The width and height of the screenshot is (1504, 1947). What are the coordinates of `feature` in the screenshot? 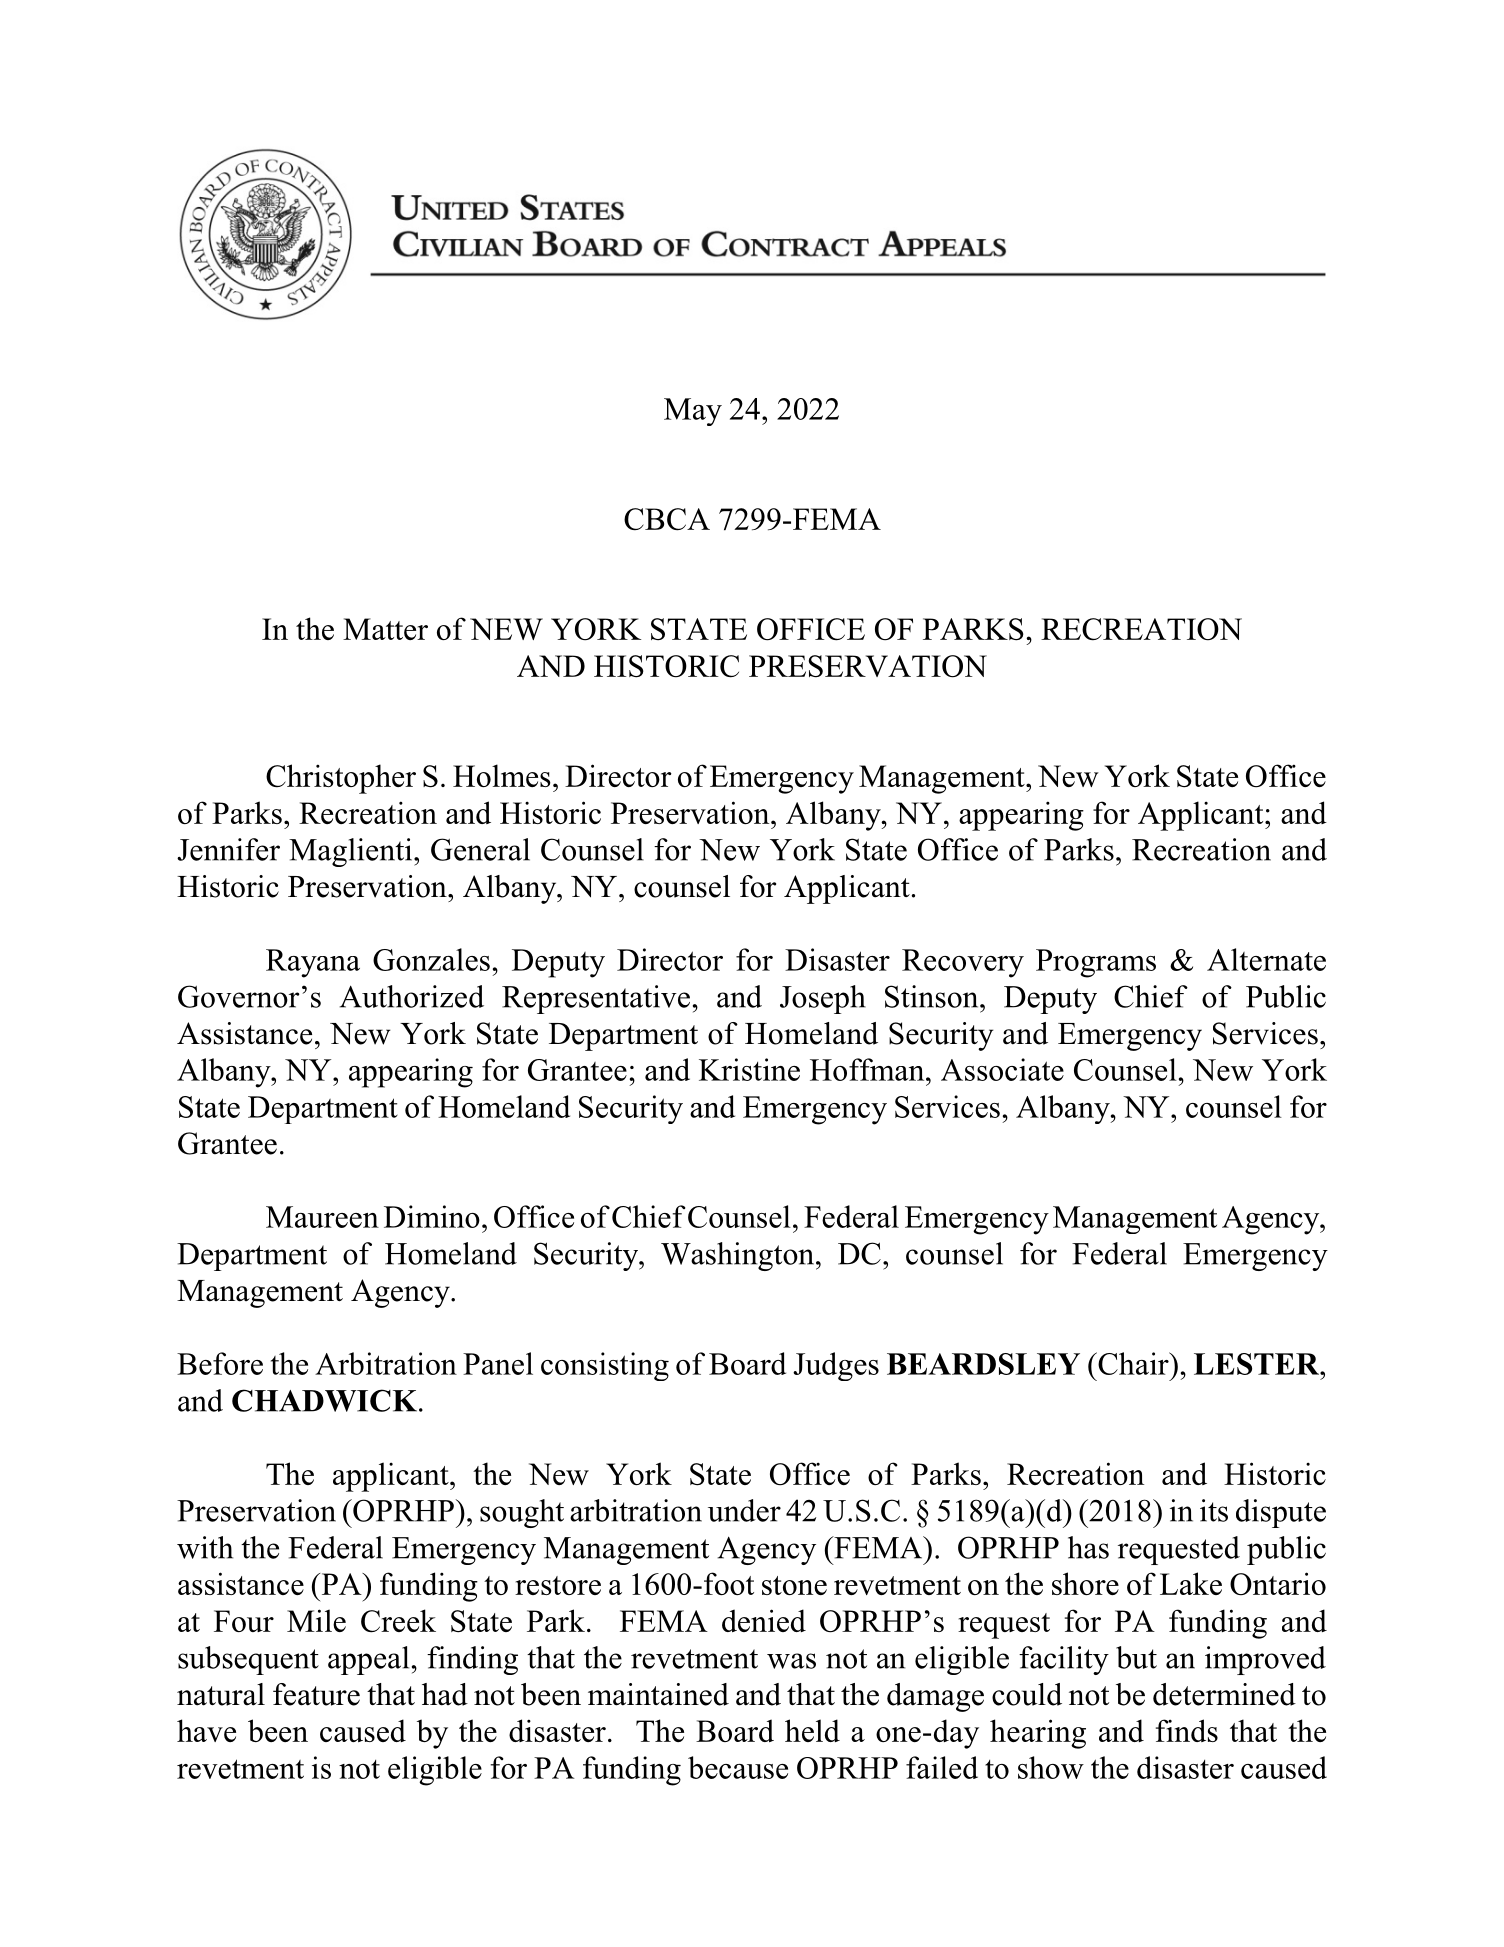 It's located at (316, 1694).
